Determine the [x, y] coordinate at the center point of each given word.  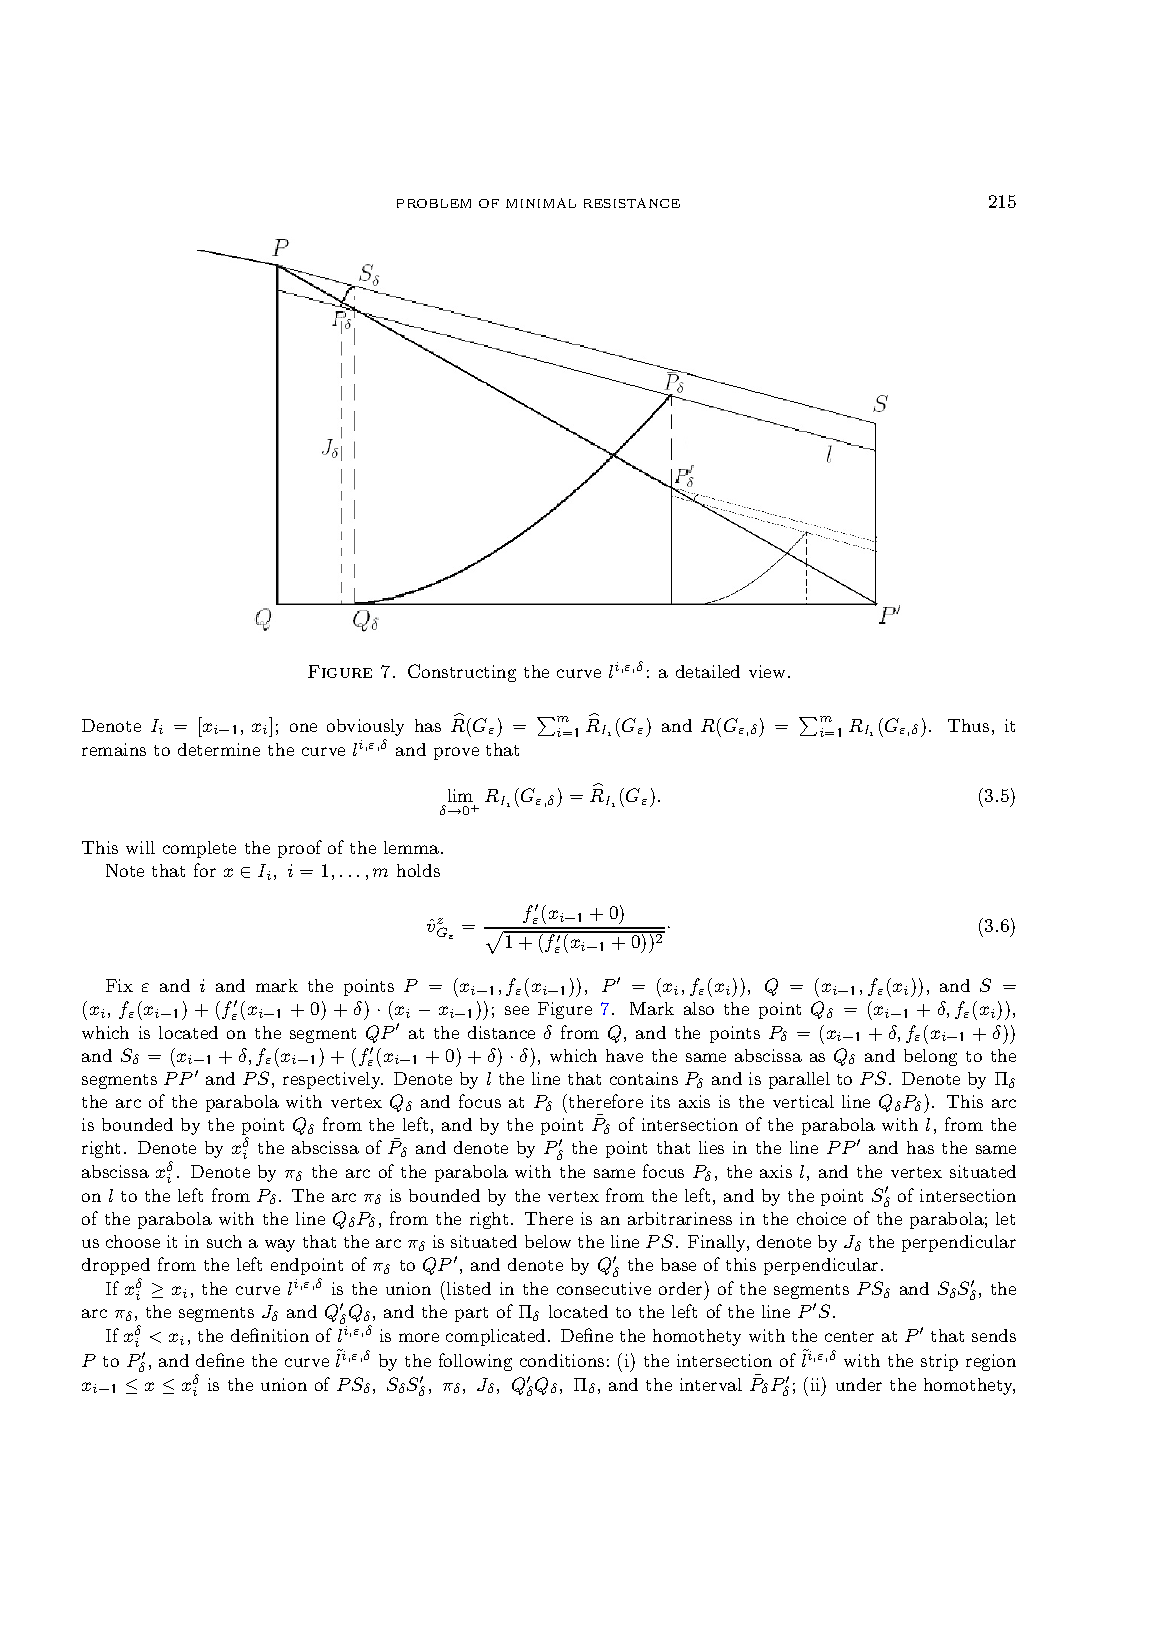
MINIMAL [541, 203]
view [769, 671]
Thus [968, 725]
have [624, 1055]
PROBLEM [434, 203]
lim [460, 795]
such [224, 1241]
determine [219, 749]
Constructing [462, 673]
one [303, 727]
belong [930, 1057]
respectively [333, 1080]
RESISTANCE [632, 203]
